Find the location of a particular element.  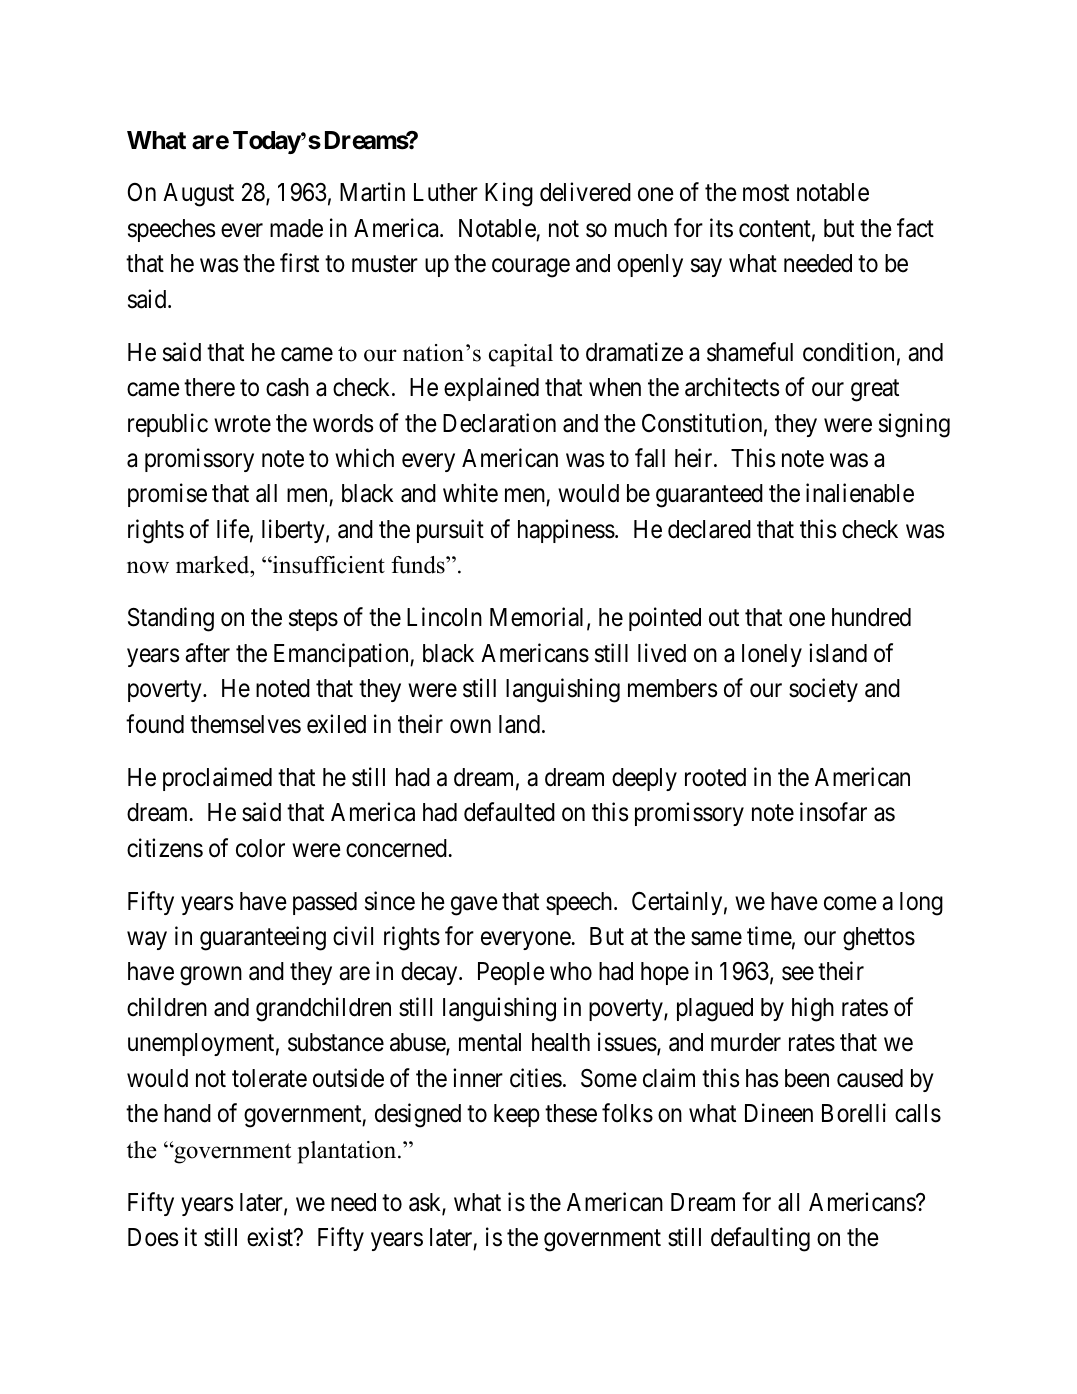

come is located at coordinates (850, 903).
